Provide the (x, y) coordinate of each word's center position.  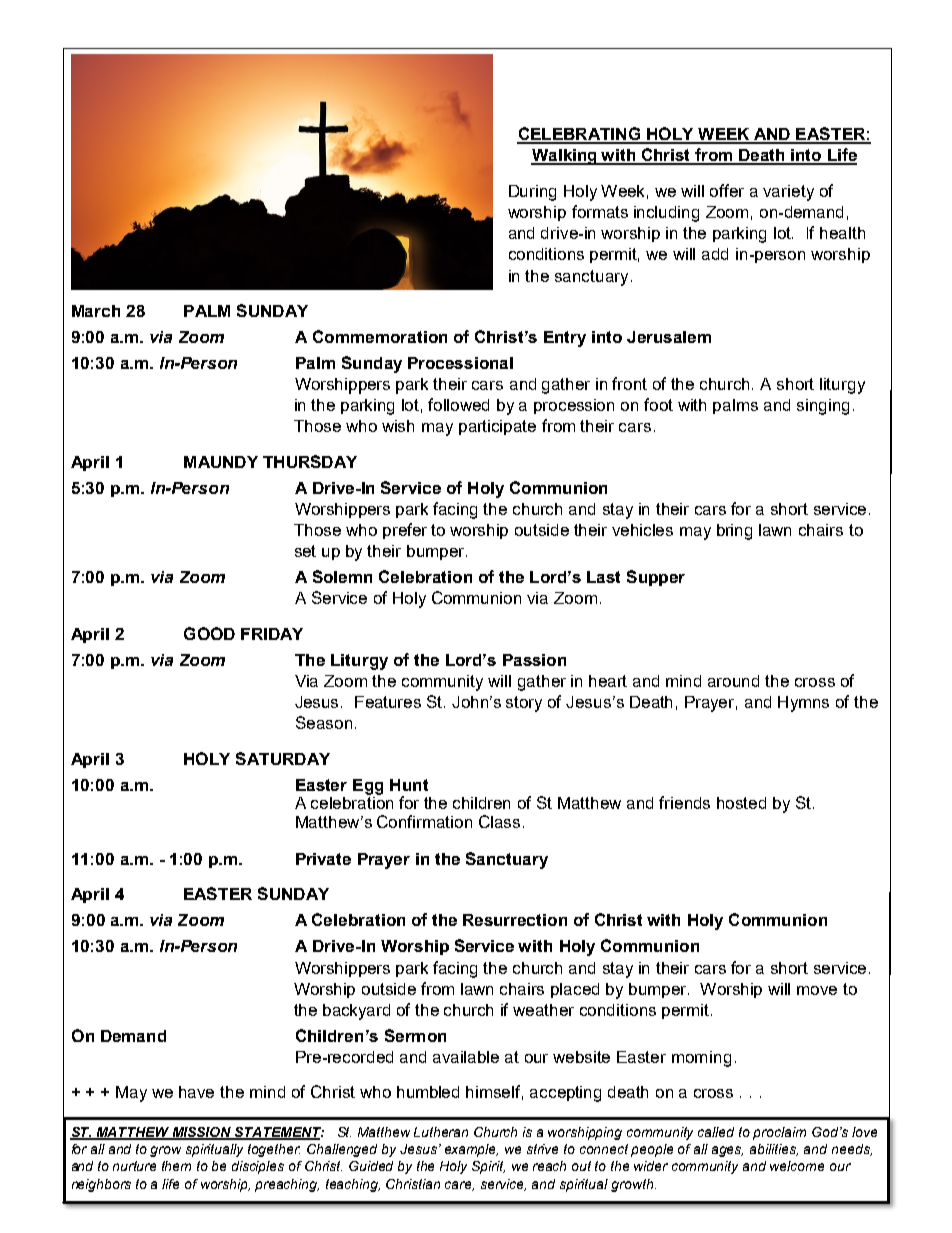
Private (323, 859)
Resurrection (515, 920)
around (733, 681)
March (96, 311)
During (532, 193)
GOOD (209, 633)
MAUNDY (221, 462)
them (176, 1166)
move (817, 990)
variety (788, 193)
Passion (534, 660)
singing (823, 407)
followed (458, 404)
